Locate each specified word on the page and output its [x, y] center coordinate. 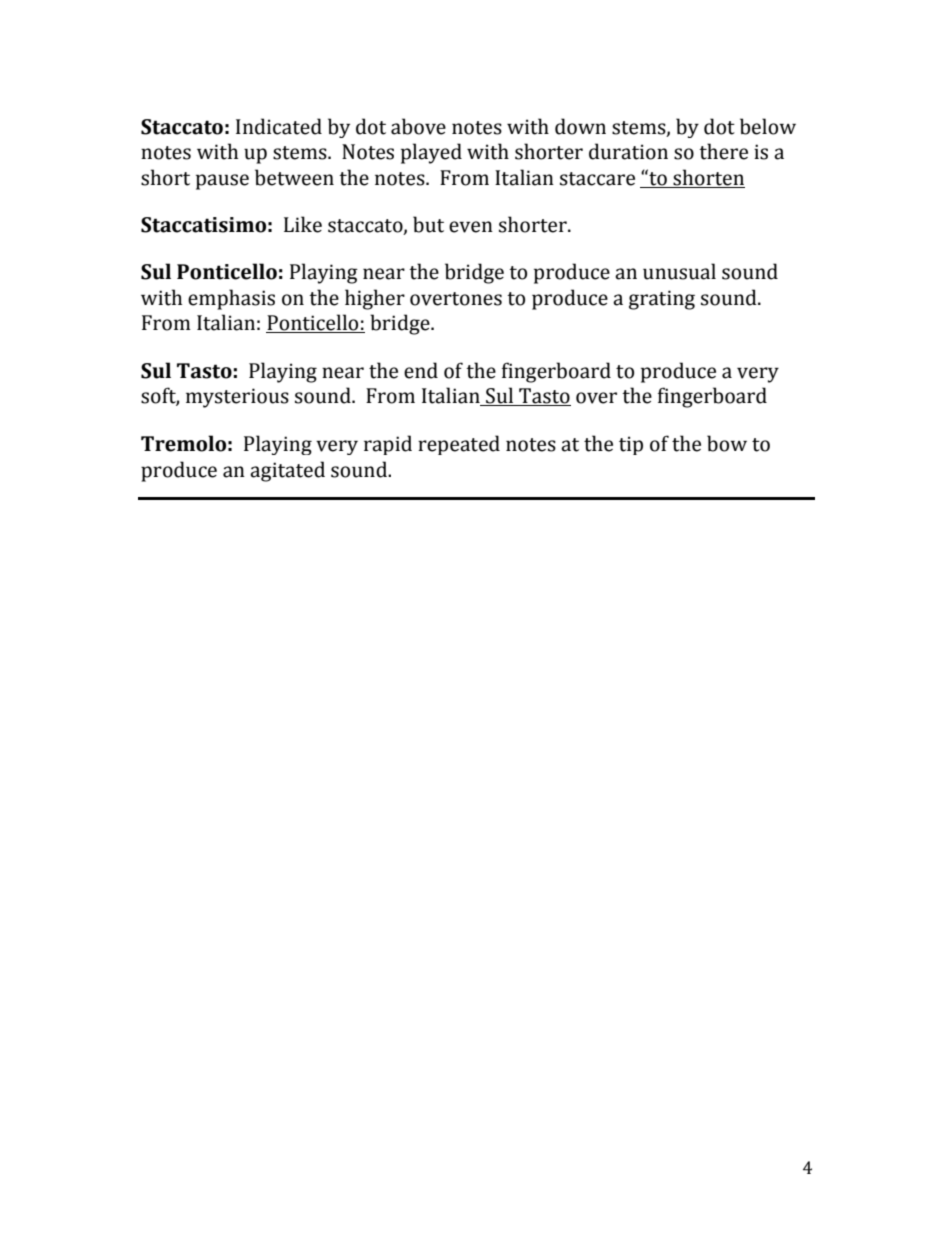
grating [662, 300]
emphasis [231, 299]
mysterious [237, 398]
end [421, 370]
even [471, 227]
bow [727, 443]
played [431, 153]
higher [375, 299]
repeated [459, 445]
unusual [679, 271]
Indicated [279, 126]
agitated [287, 471]
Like [303, 224]
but [428, 224]
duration [628, 151]
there [723, 151]
